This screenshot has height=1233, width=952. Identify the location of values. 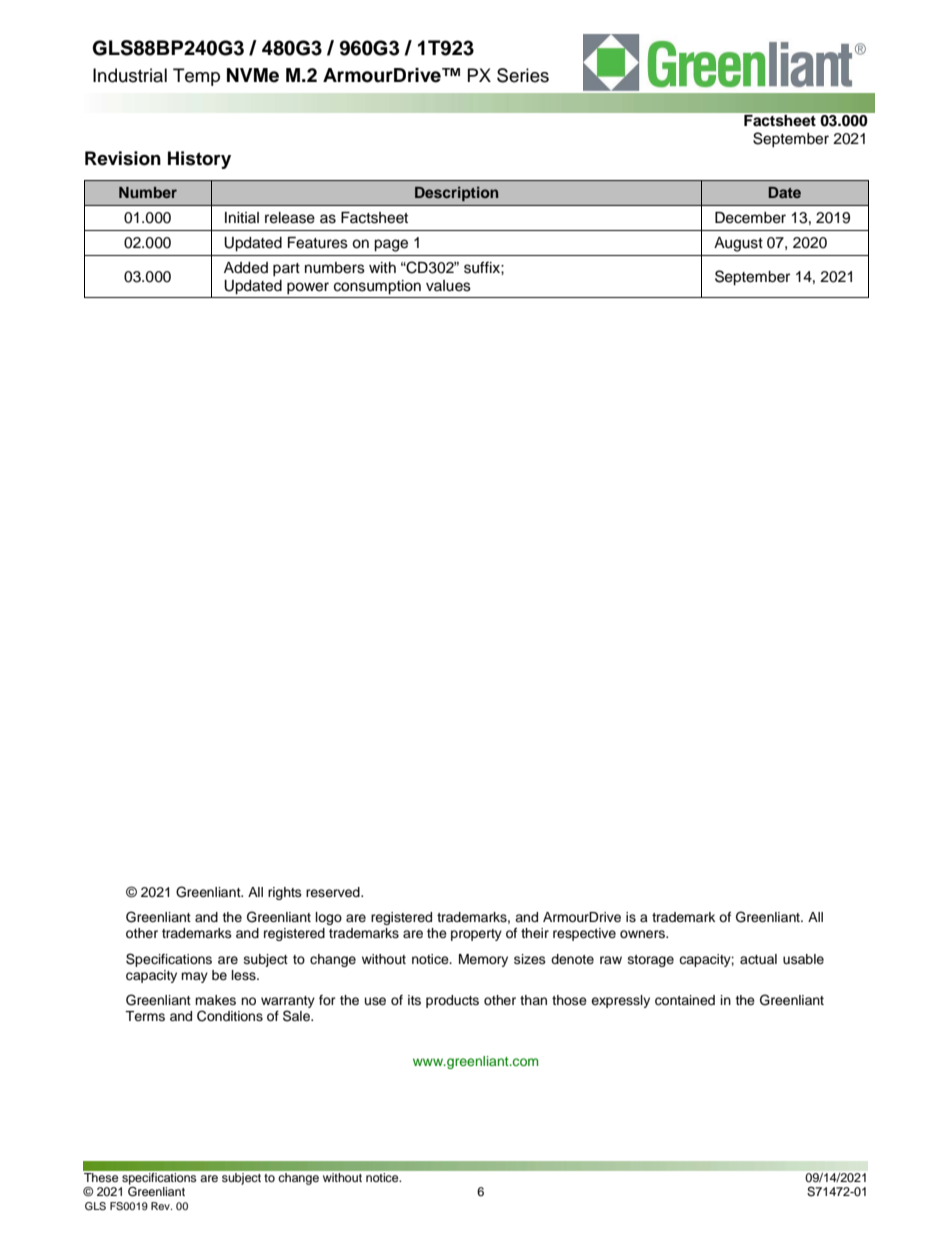
(448, 286).
